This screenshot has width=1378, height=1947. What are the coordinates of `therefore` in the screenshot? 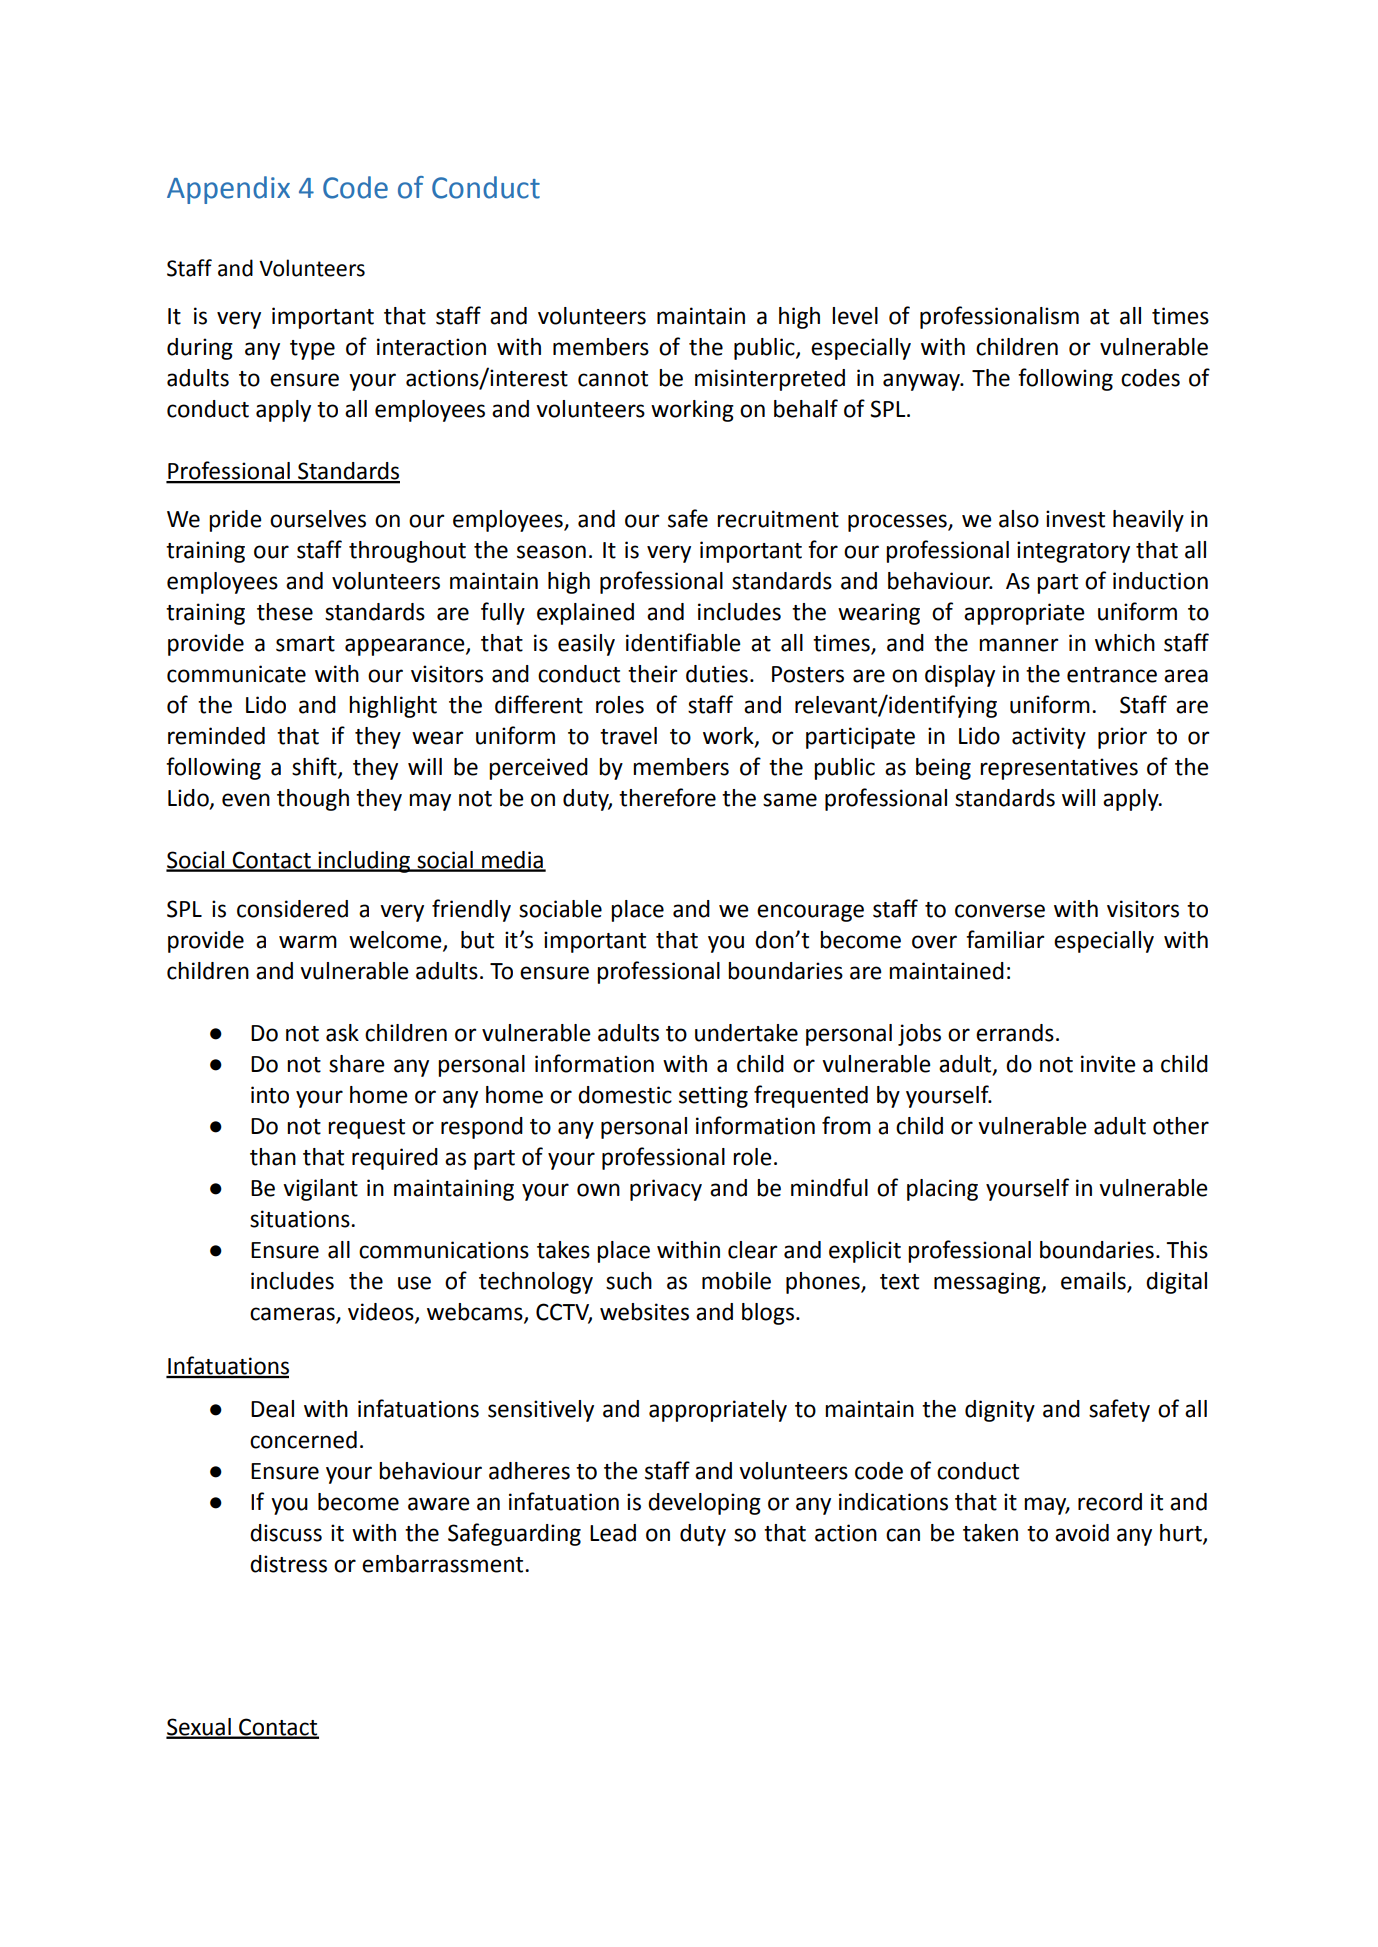 It's located at (667, 797).
